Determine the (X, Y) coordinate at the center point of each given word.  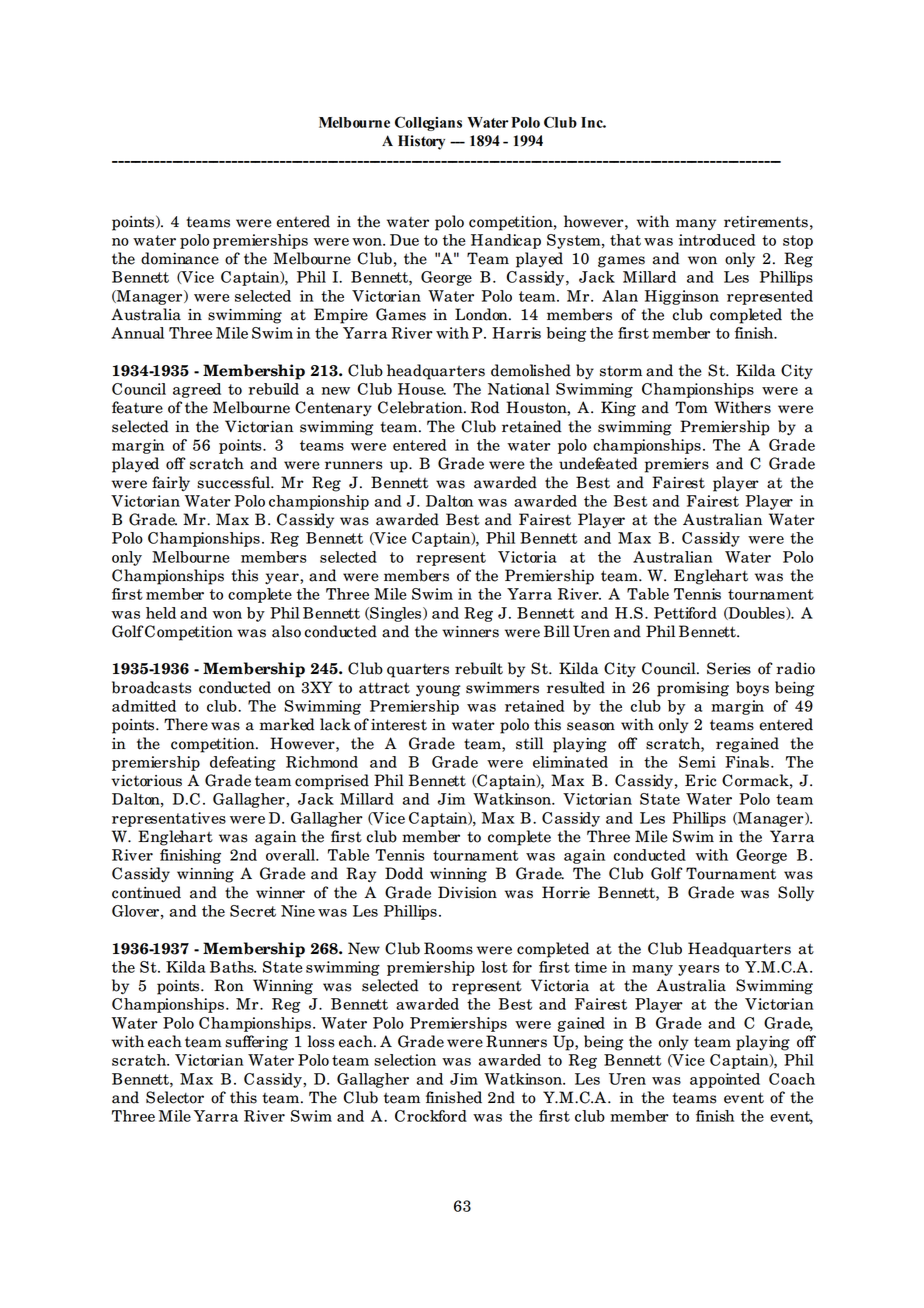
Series (729, 668)
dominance (180, 258)
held (161, 613)
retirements (766, 222)
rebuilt (479, 668)
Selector (175, 1097)
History (421, 142)
